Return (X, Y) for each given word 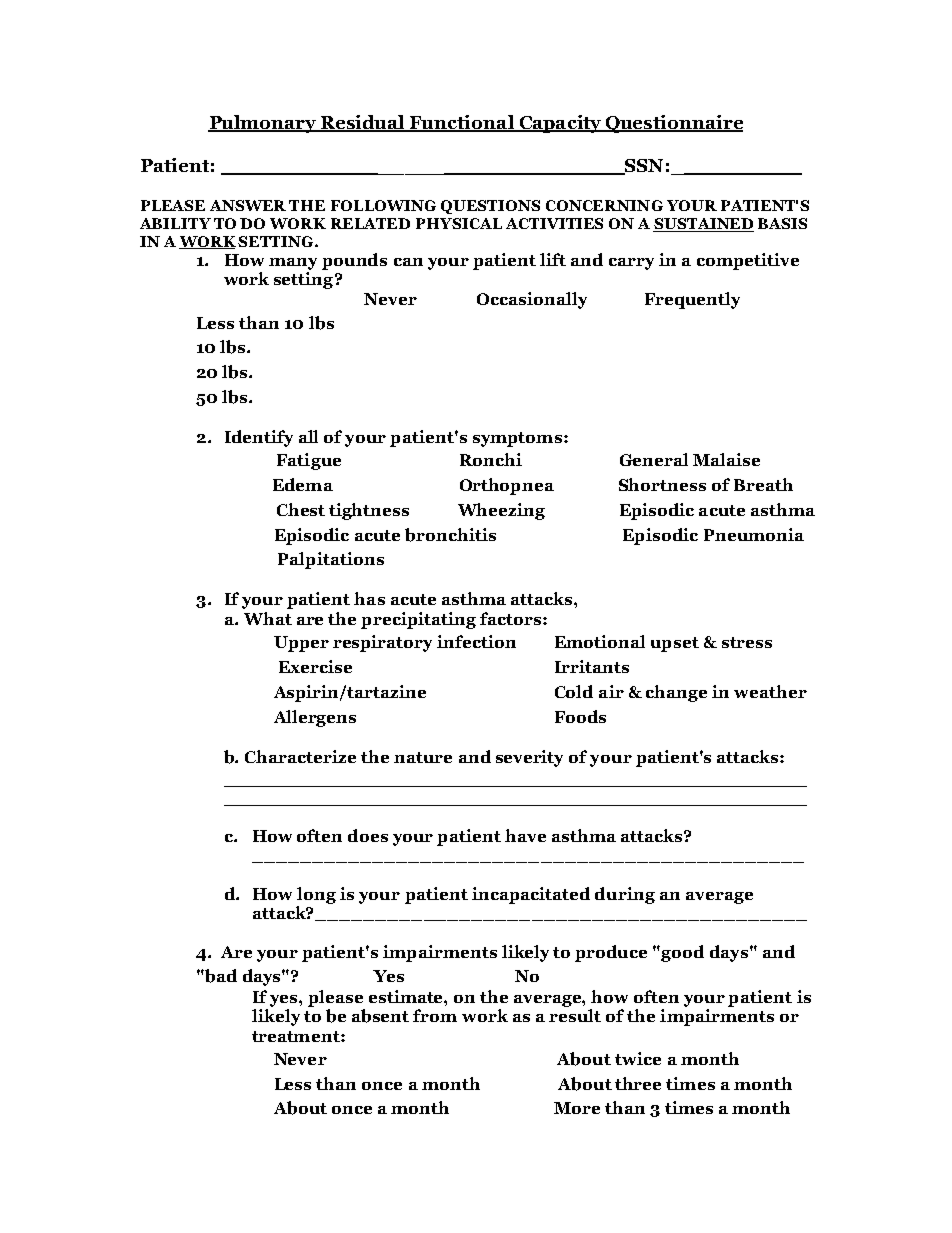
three (638, 1083)
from (435, 1015)
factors (510, 618)
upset (675, 644)
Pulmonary (263, 124)
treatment (297, 1036)
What (268, 618)
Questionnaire (673, 124)
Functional (462, 123)
